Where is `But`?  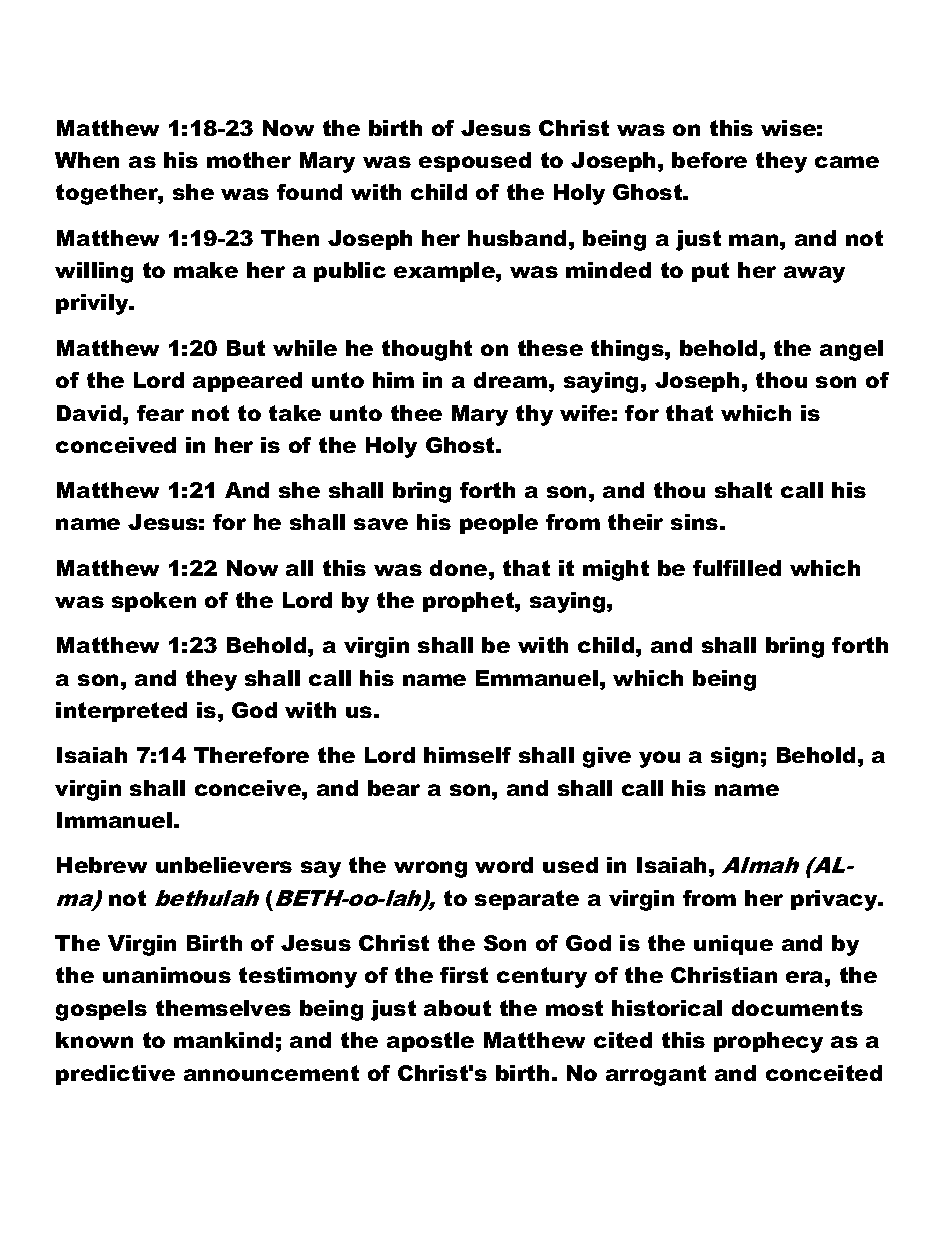
But is located at coordinates (246, 348).
